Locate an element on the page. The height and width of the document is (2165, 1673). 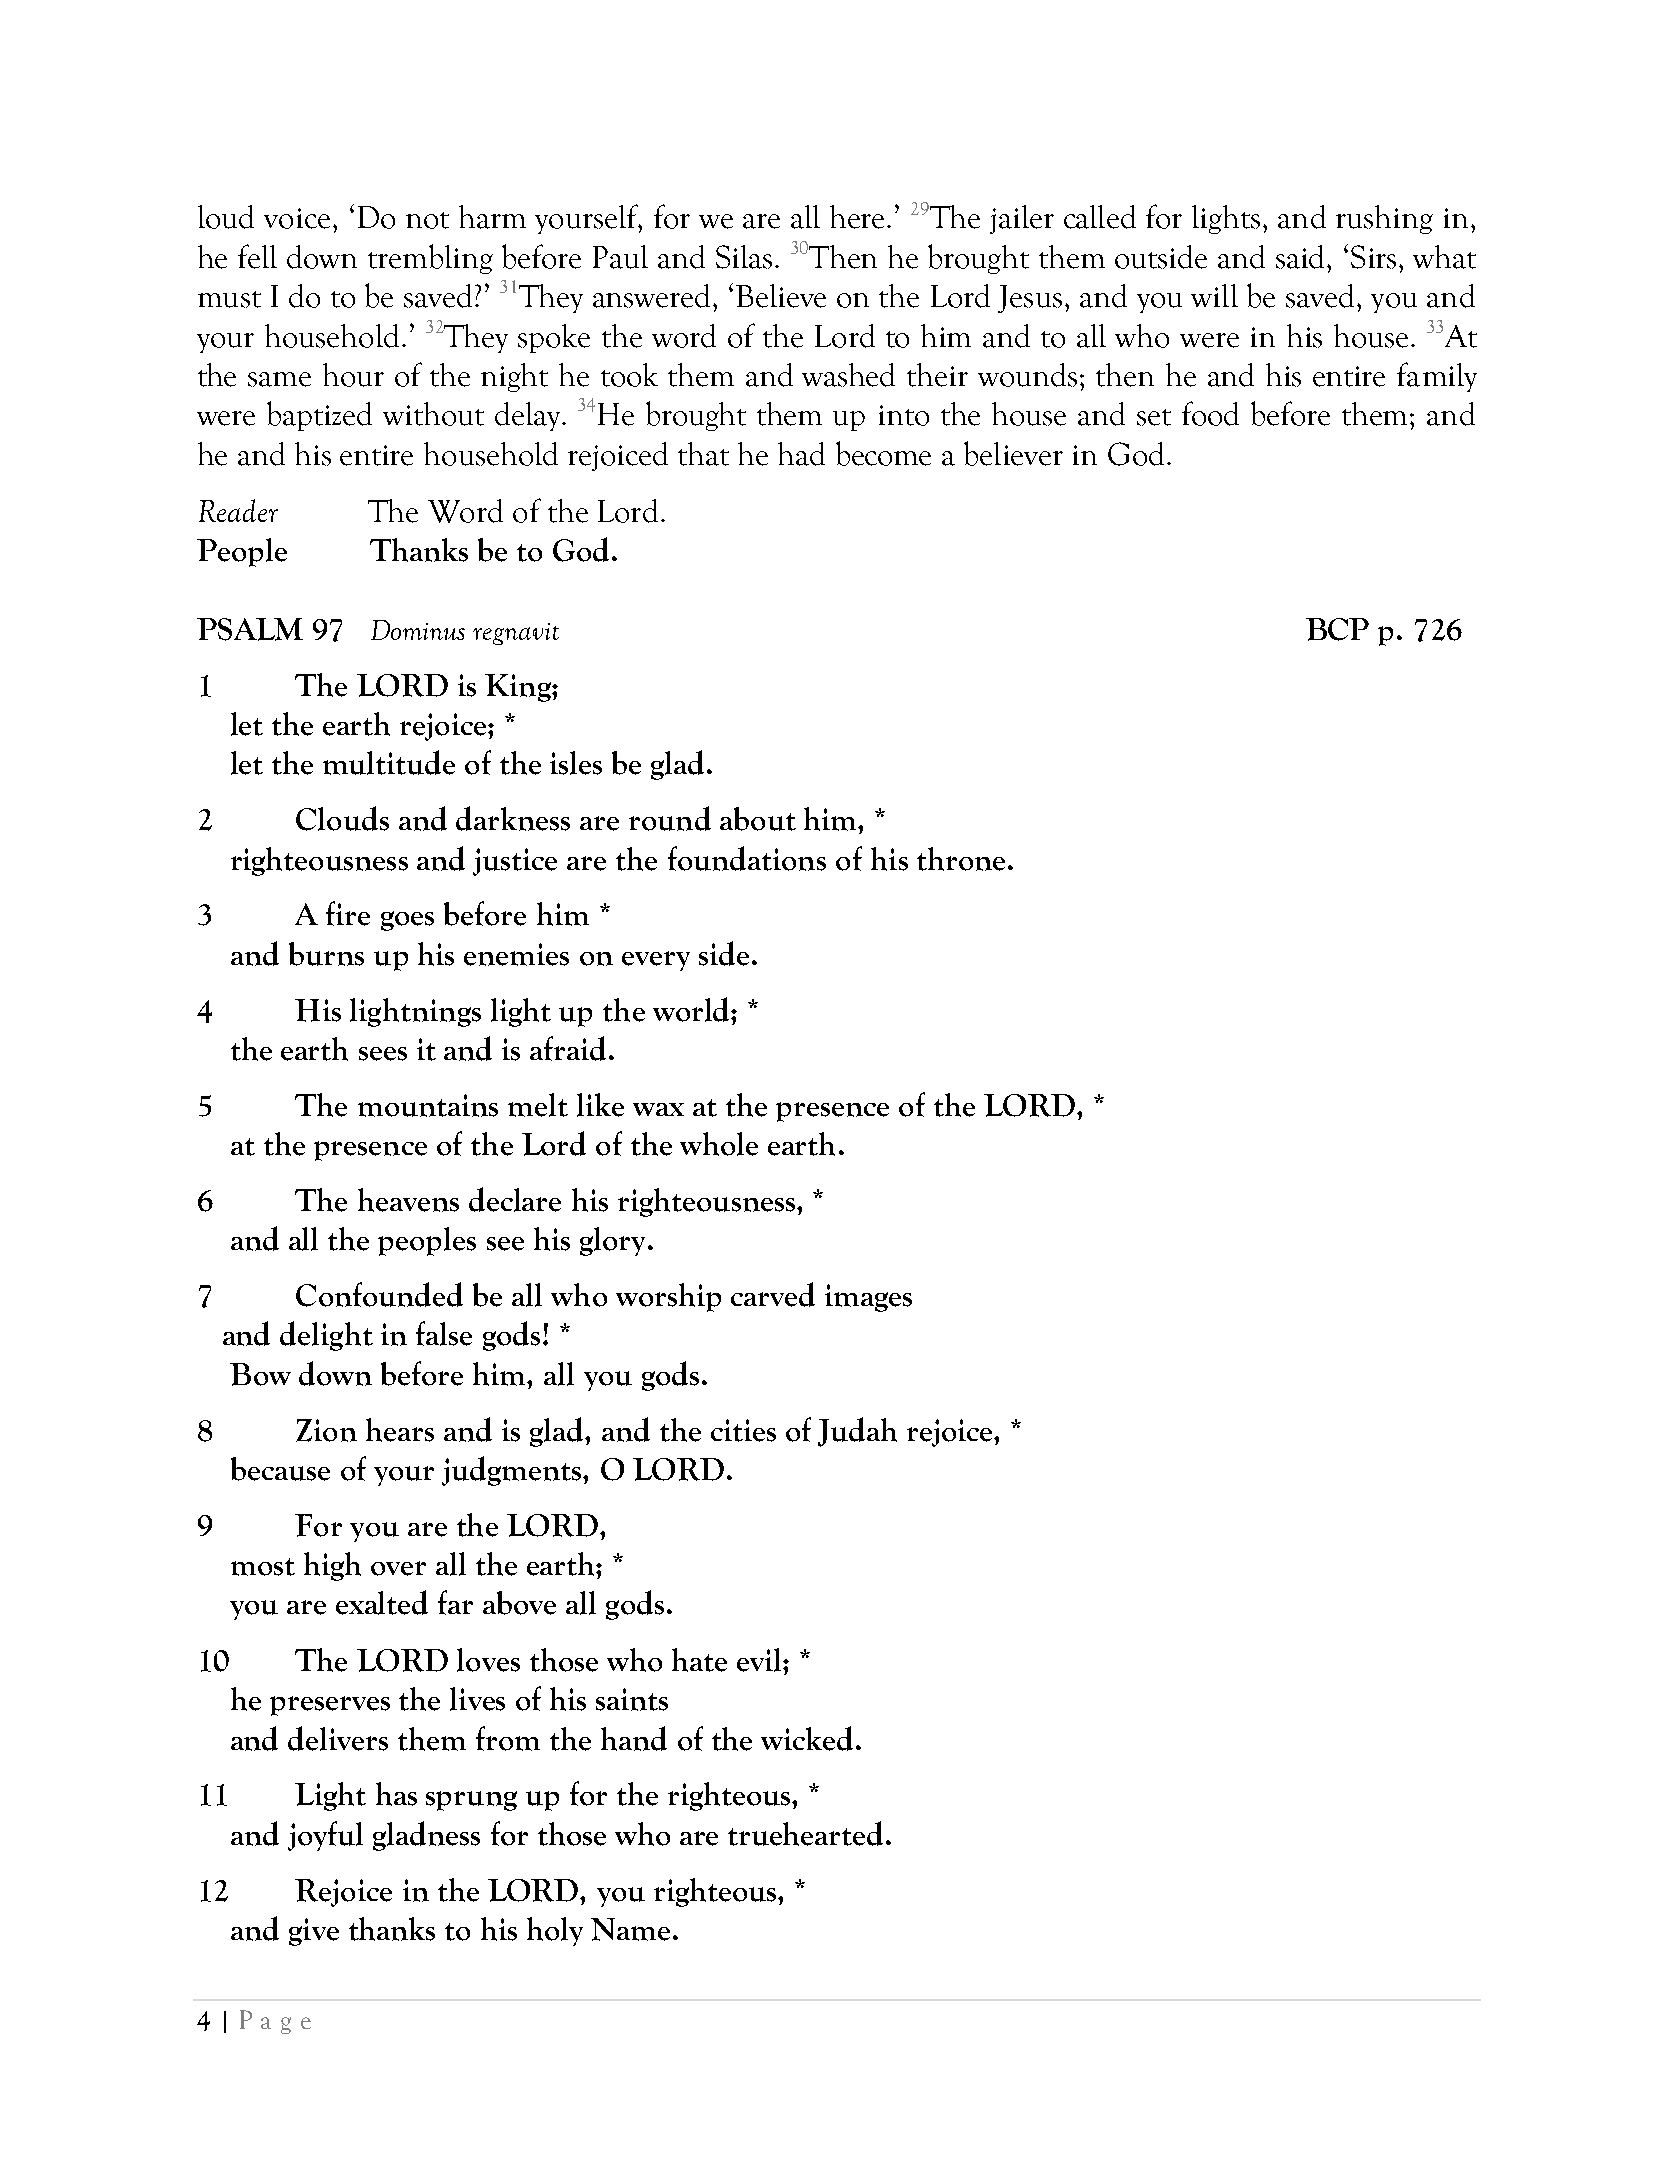
multitude is located at coordinates (389, 762).
